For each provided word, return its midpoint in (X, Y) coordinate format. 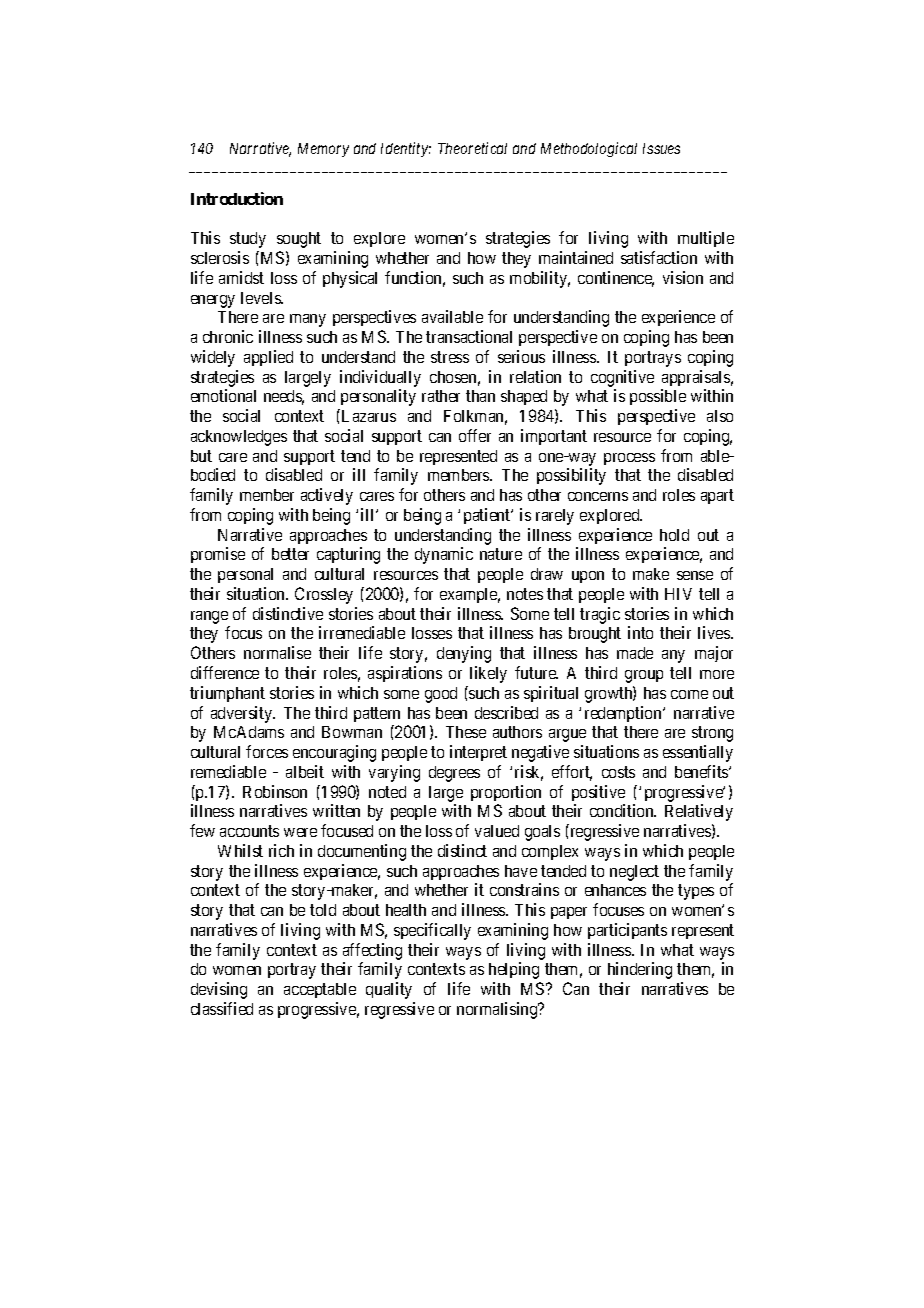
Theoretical (472, 148)
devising (219, 990)
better (290, 554)
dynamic (444, 555)
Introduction (237, 198)
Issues (661, 148)
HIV (678, 594)
